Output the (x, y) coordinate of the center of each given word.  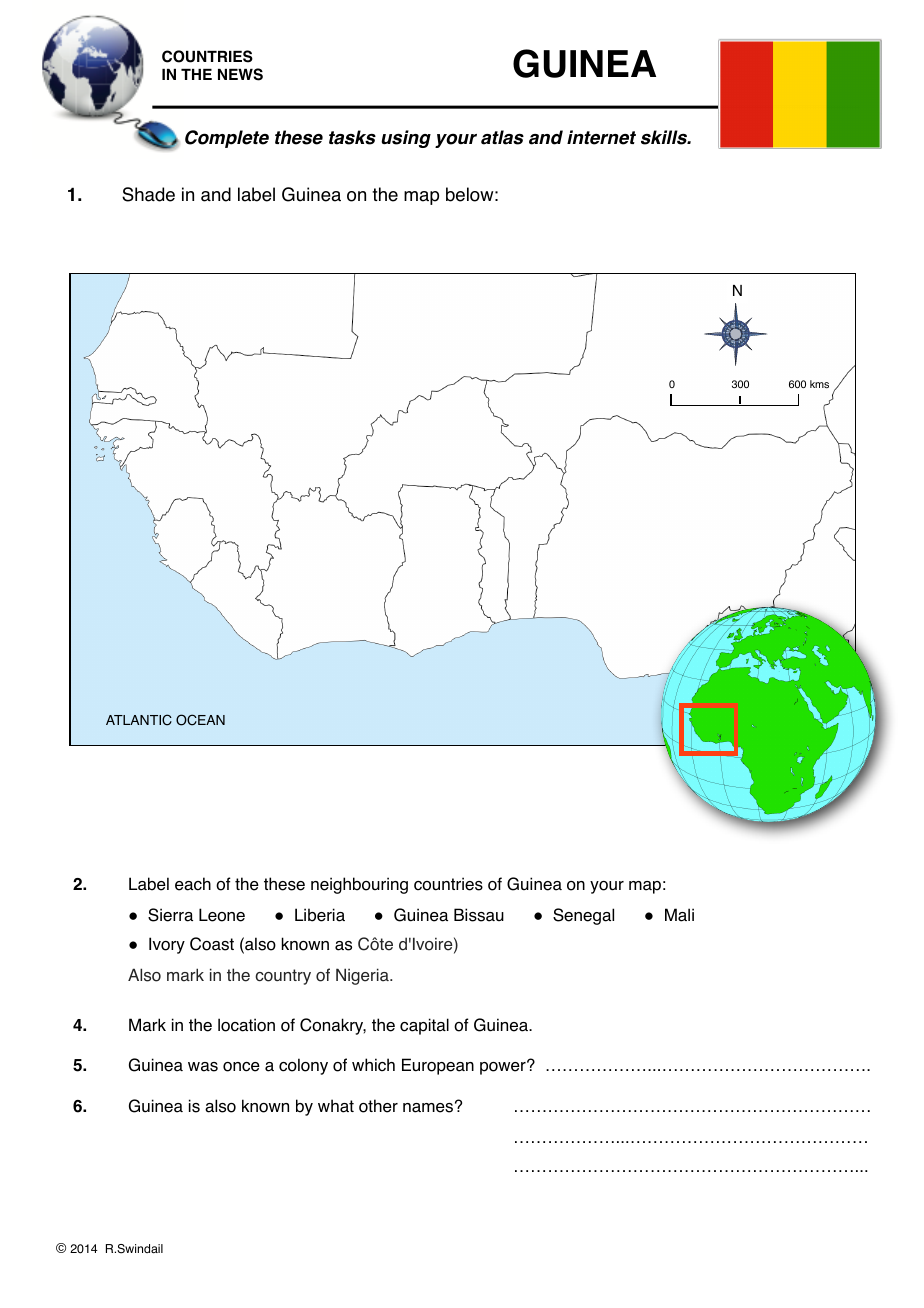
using (406, 139)
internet (601, 137)
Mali (679, 915)
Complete (227, 139)
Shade (148, 194)
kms (819, 384)
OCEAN (200, 720)
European (438, 1066)
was (203, 1067)
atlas (502, 137)
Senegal (583, 916)
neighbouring (359, 885)
